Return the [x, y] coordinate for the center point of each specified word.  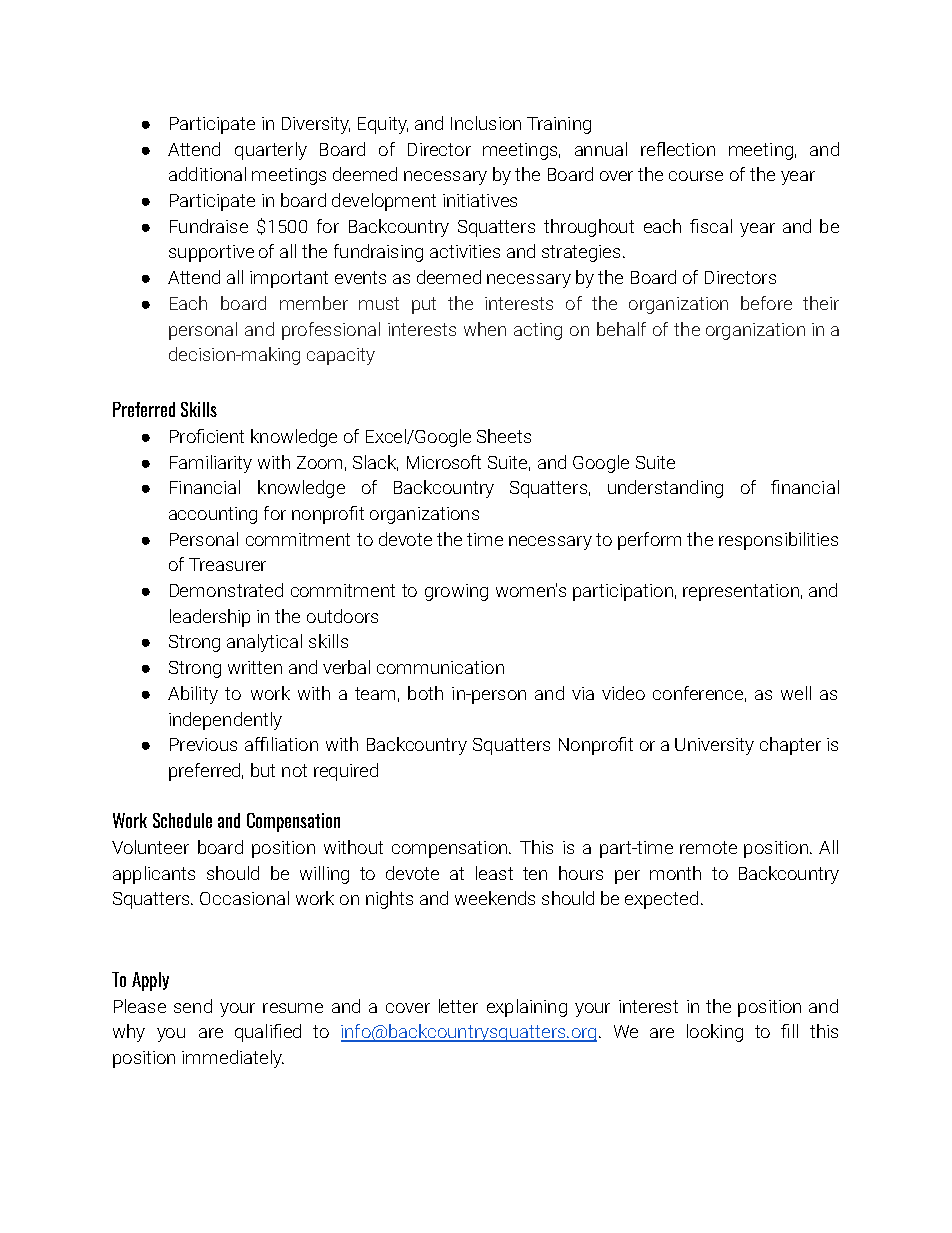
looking [715, 1033]
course [696, 176]
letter [458, 1006]
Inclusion [486, 123]
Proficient [207, 436]
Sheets [504, 436]
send [193, 1006]
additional [207, 174]
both [425, 693]
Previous [203, 744]
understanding [665, 489]
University [714, 746]
